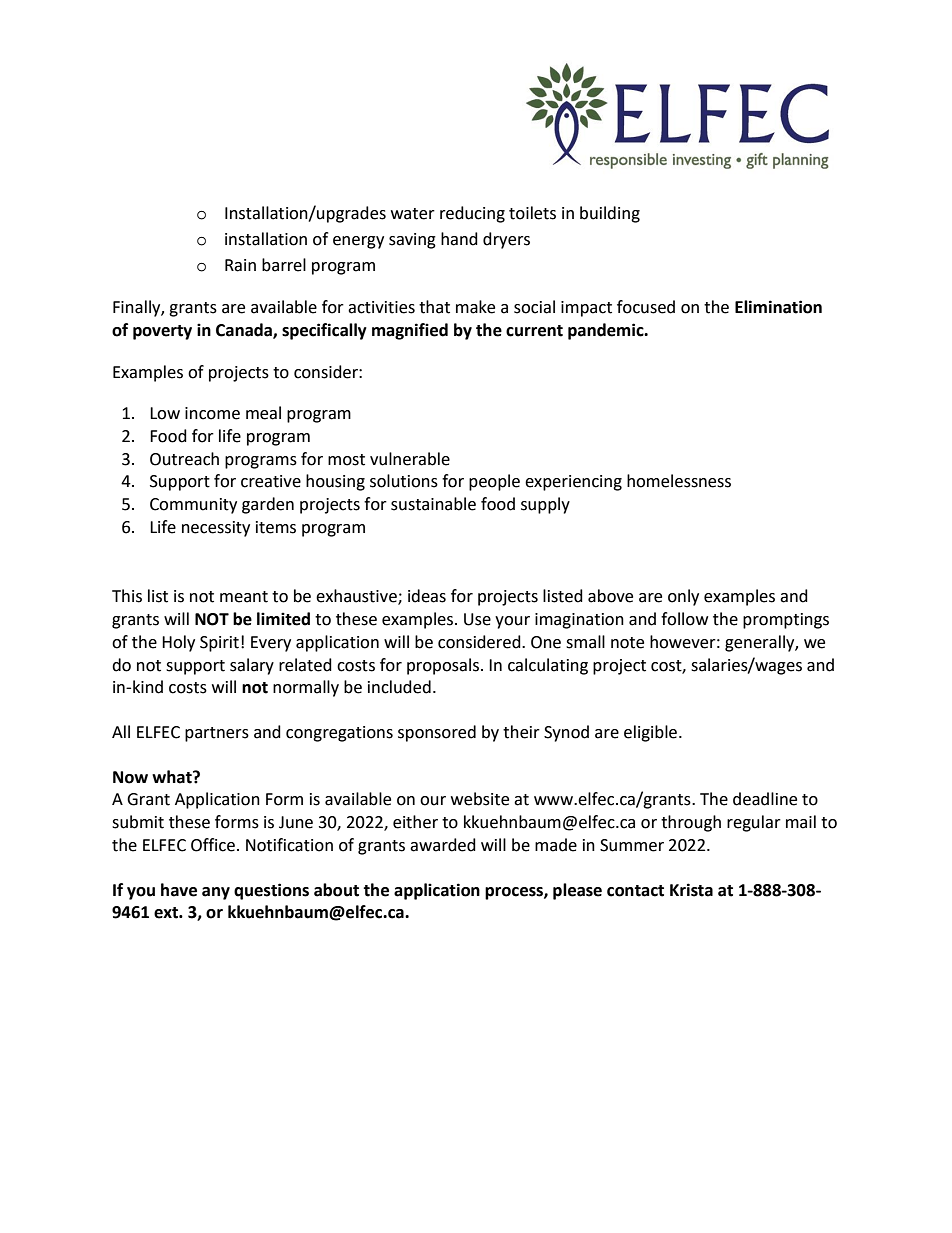 Image resolution: width=952 pixels, height=1233 pixels. Describe the element at coordinates (443, 666) in the page. I see `proposals` at that location.
